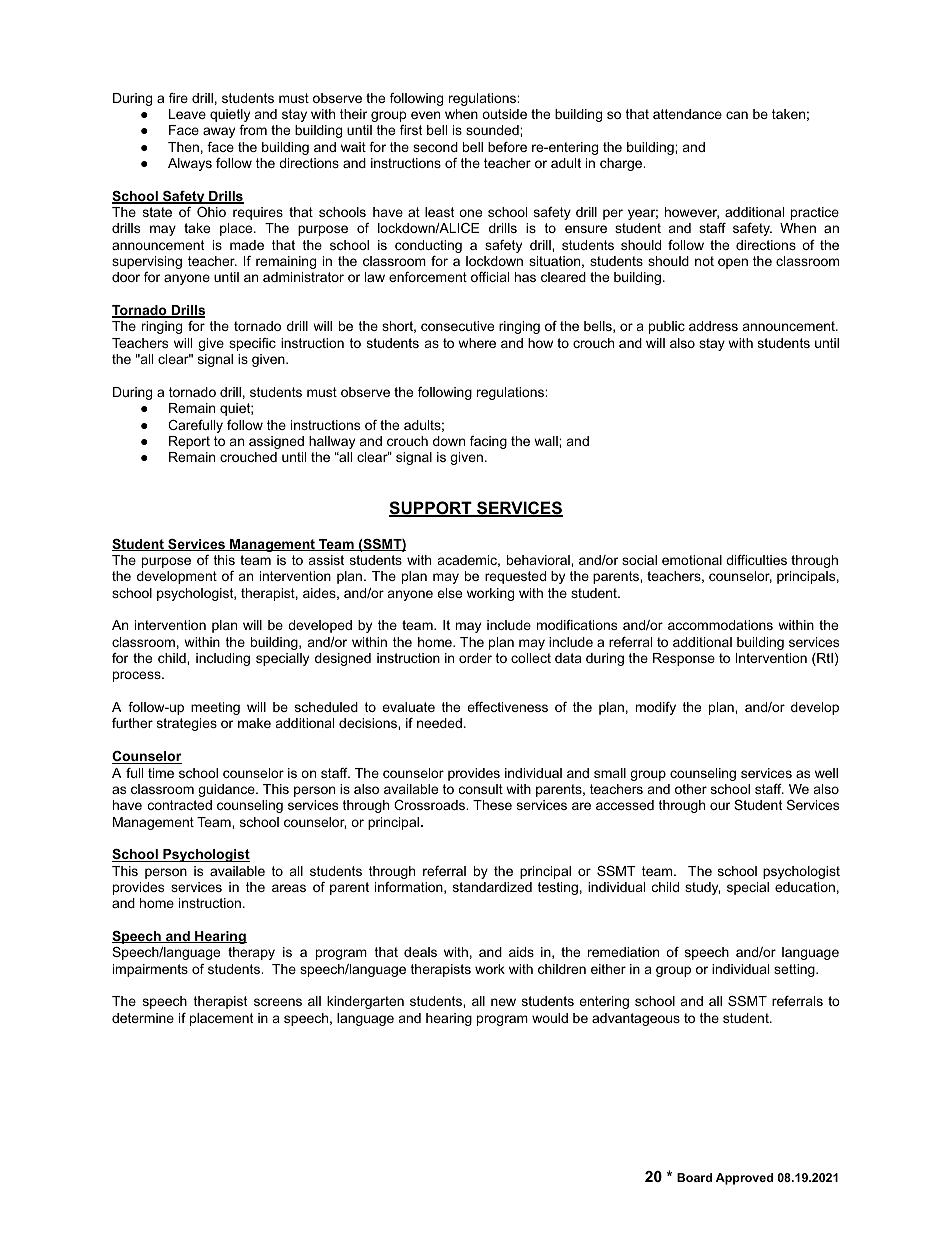  I want to click on accommodations, so click(720, 625).
